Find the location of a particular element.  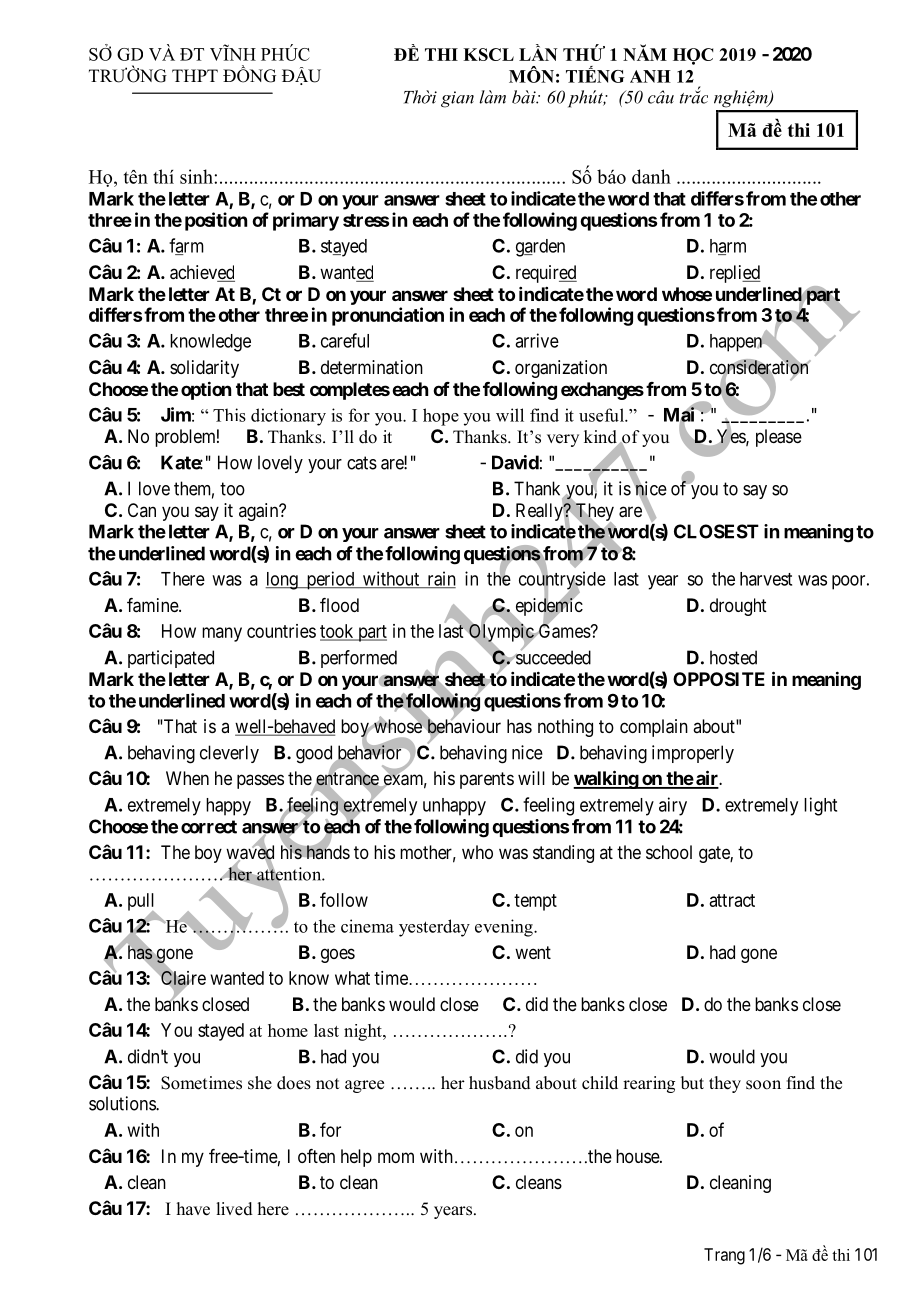

correct is located at coordinates (209, 827).
